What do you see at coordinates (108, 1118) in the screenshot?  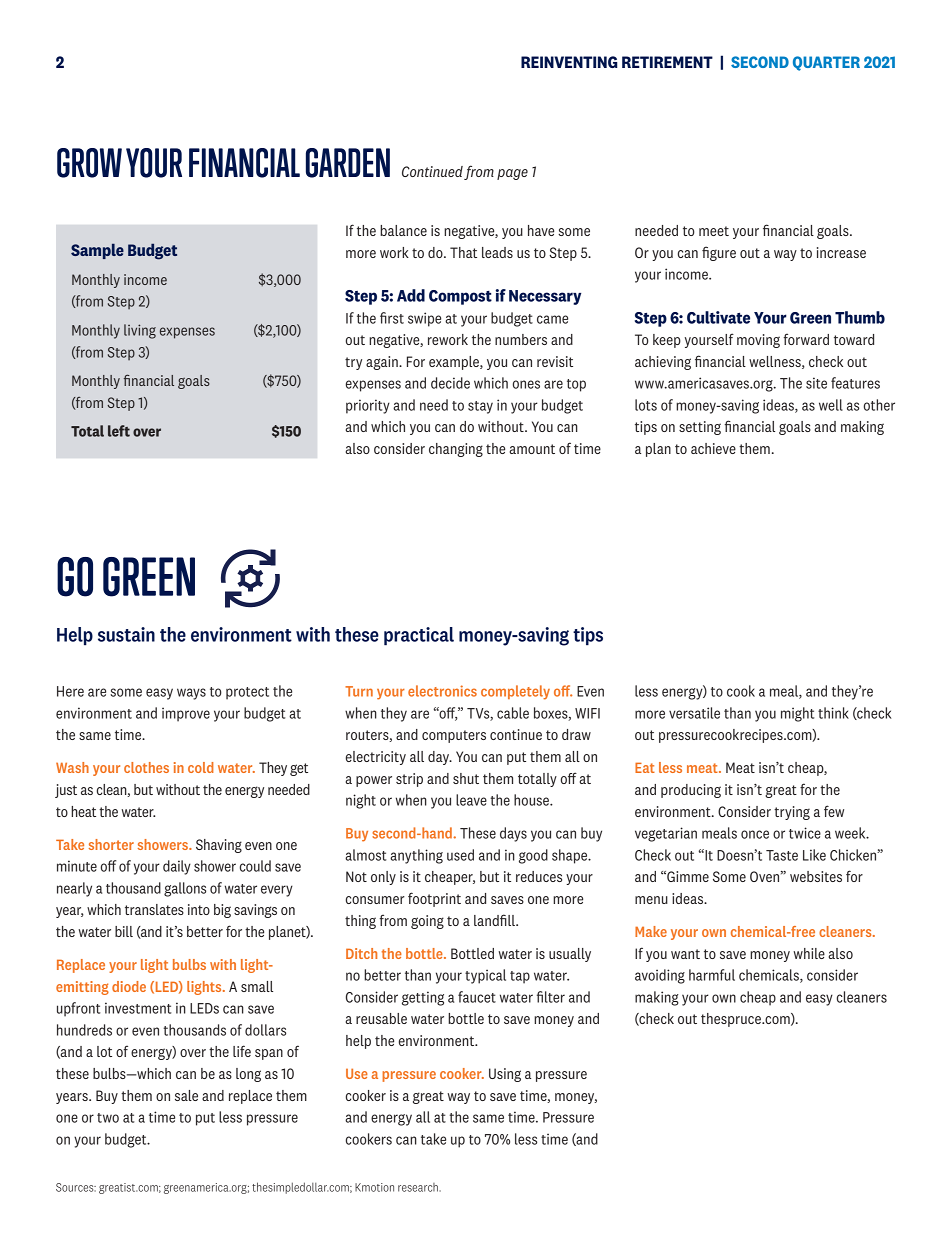 I see `two` at bounding box center [108, 1118].
